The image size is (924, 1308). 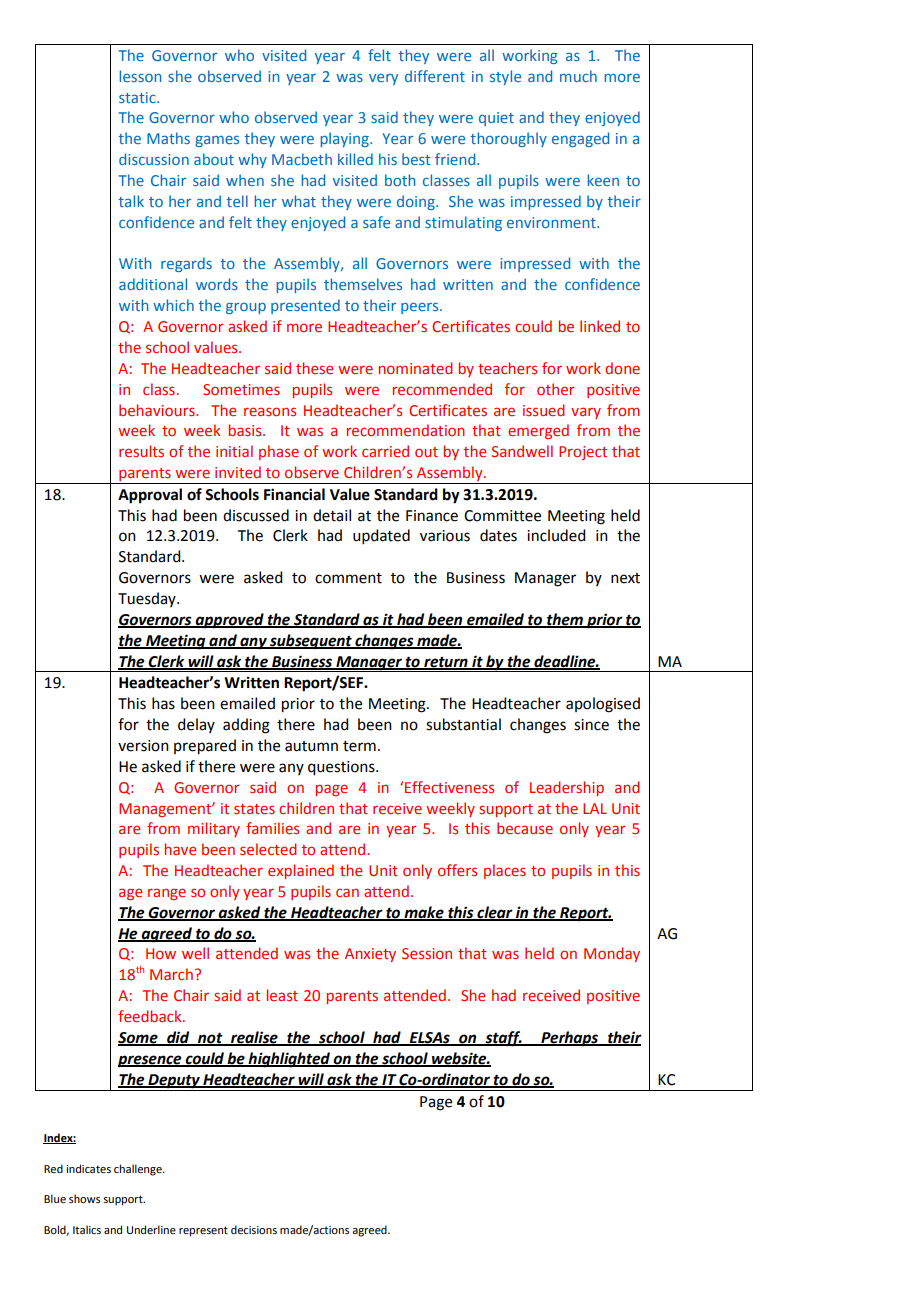 What do you see at coordinates (555, 389) in the document?
I see `other` at bounding box center [555, 389].
